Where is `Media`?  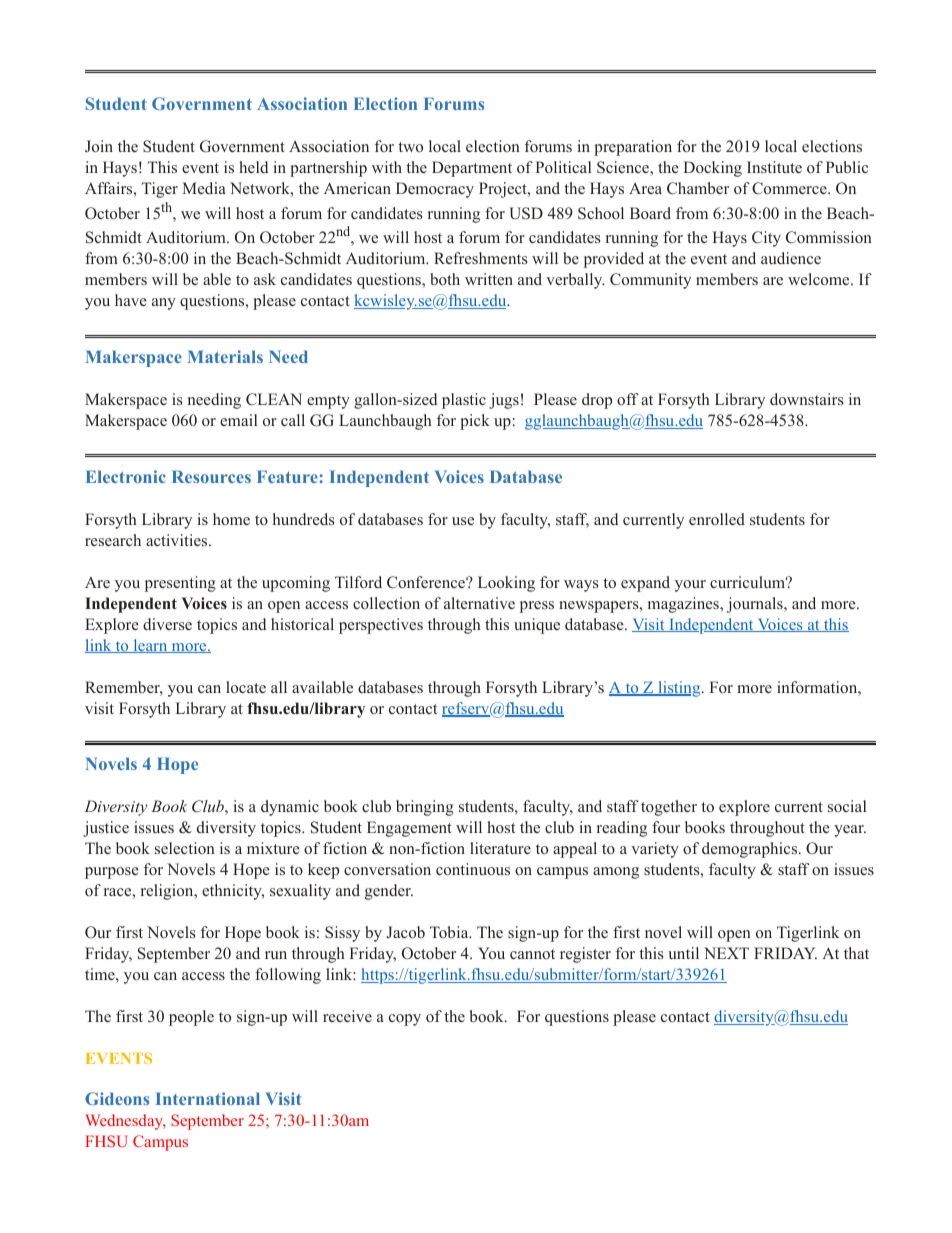
Media is located at coordinates (204, 188).
